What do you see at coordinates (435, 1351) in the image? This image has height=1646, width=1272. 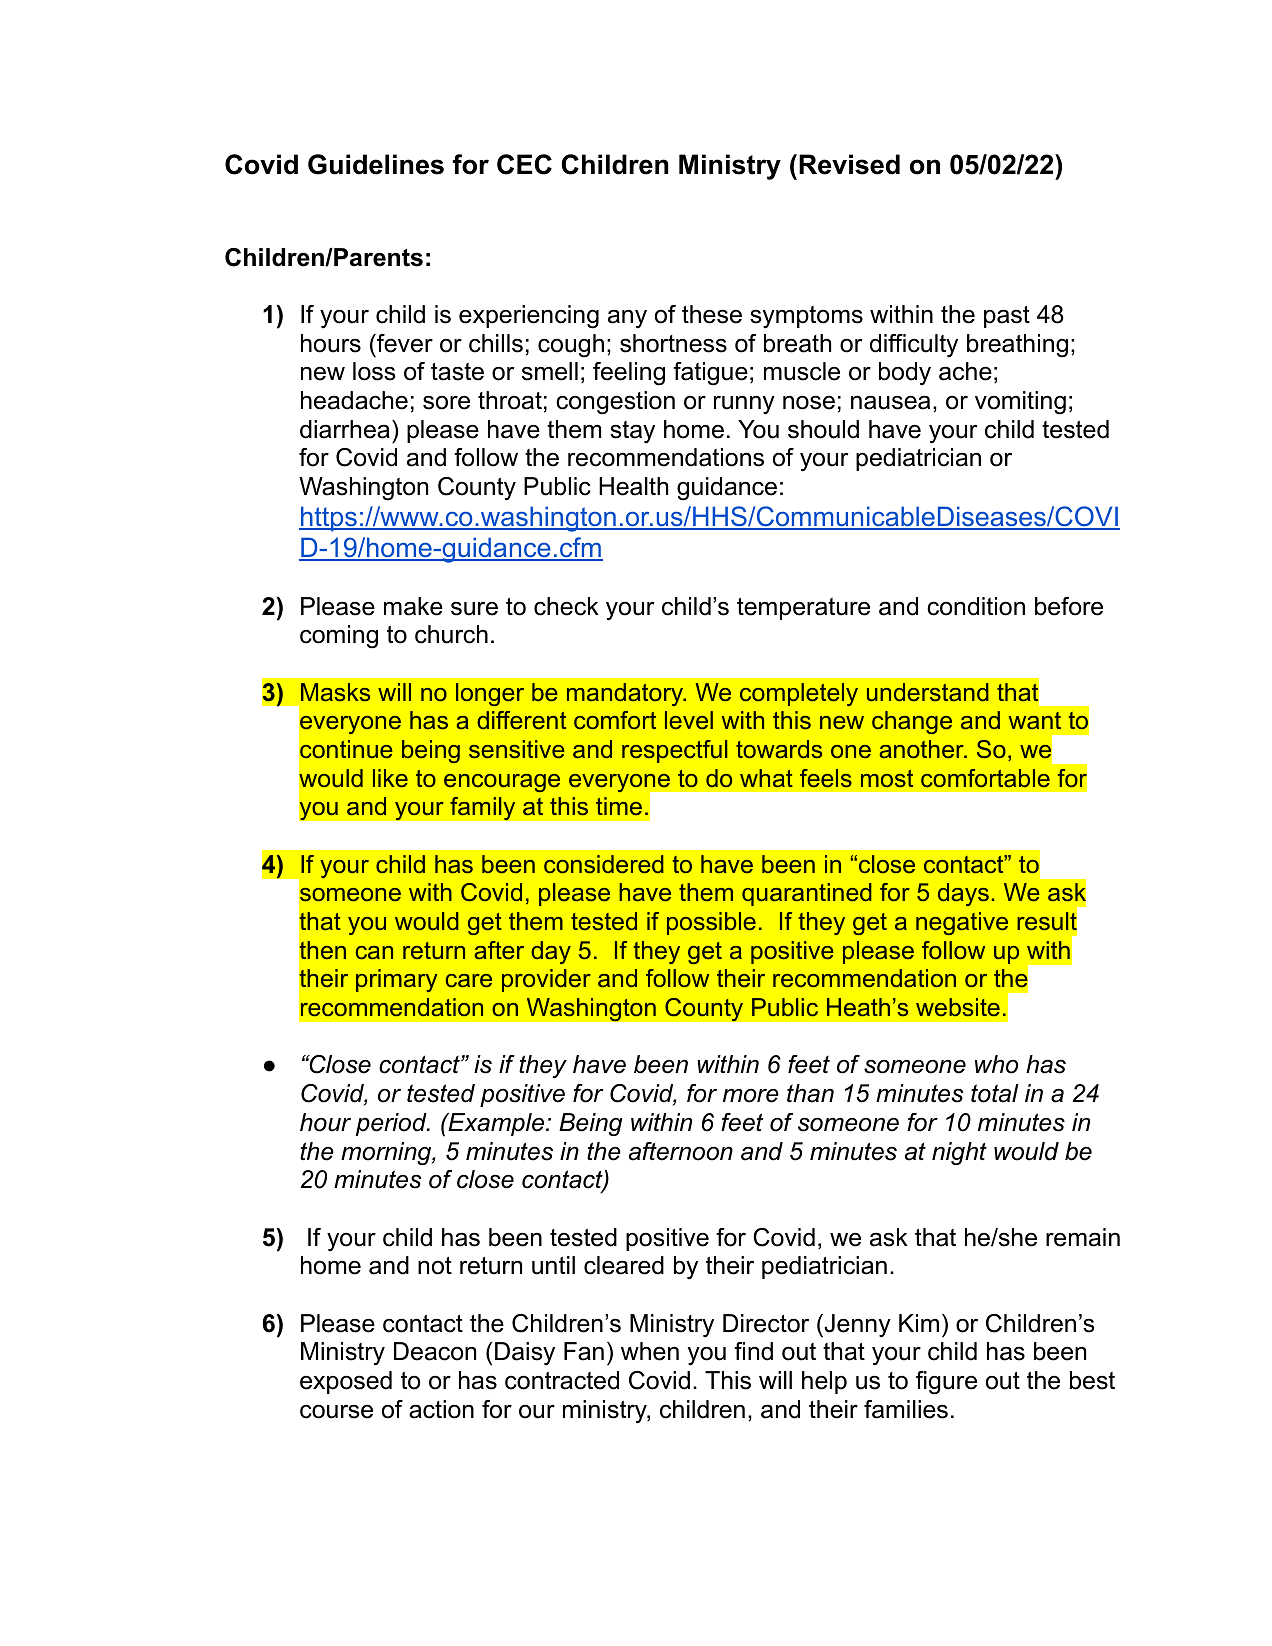 I see `Deacon` at bounding box center [435, 1351].
